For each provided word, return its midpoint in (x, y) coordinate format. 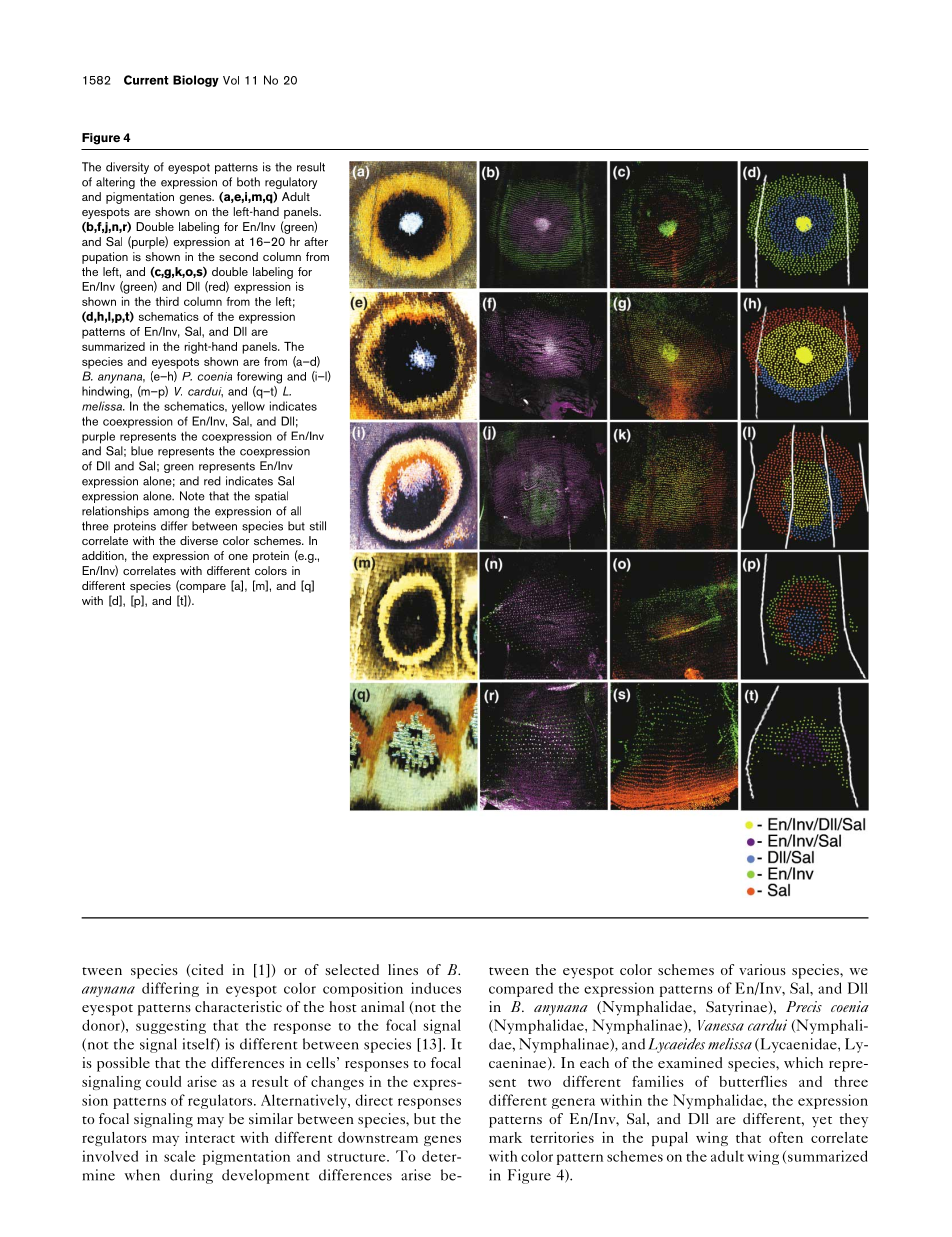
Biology (196, 81)
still (318, 526)
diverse (199, 540)
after (316, 241)
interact (210, 1137)
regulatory (291, 183)
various (762, 969)
